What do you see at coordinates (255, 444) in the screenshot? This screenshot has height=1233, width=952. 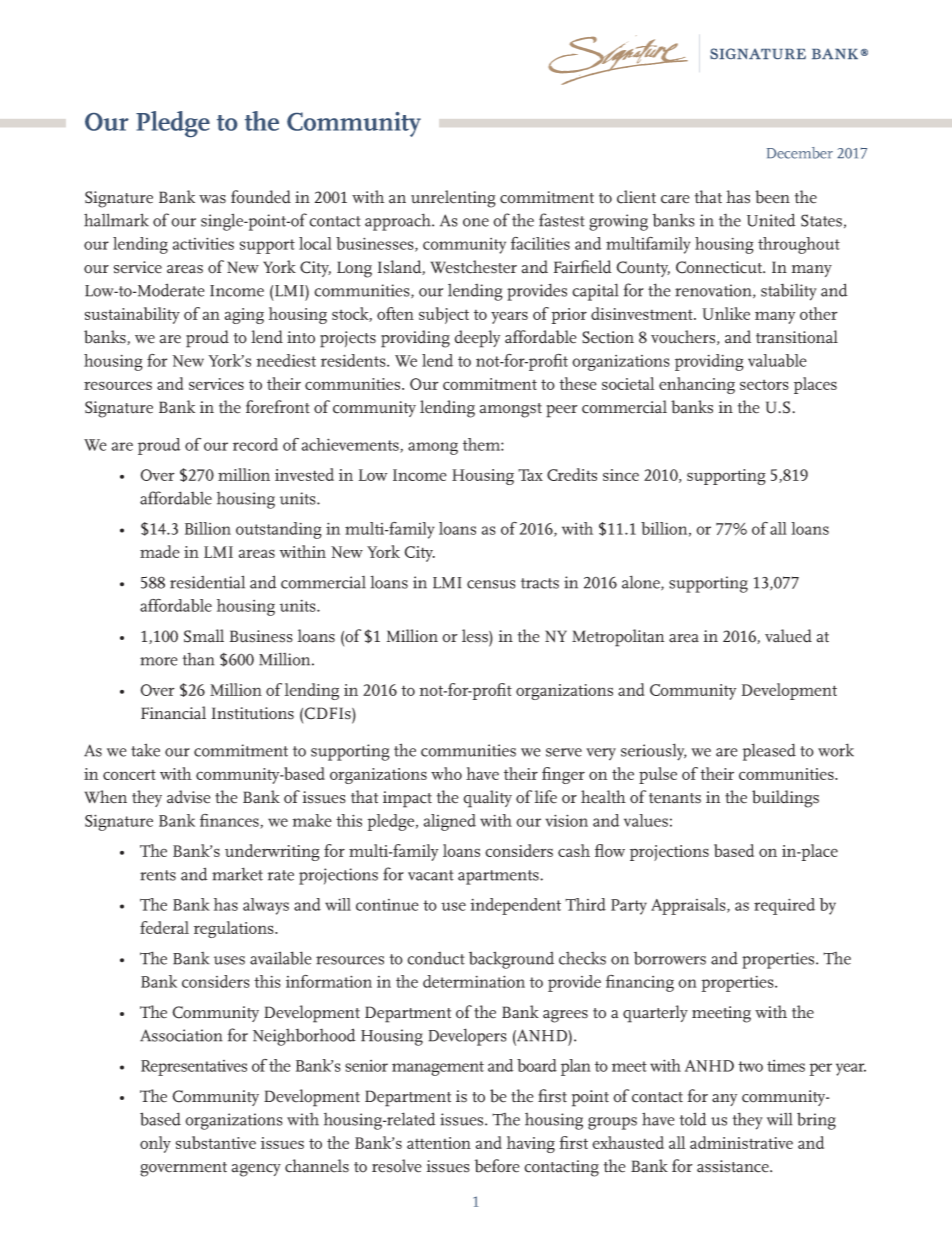 I see `record` at bounding box center [255, 444].
